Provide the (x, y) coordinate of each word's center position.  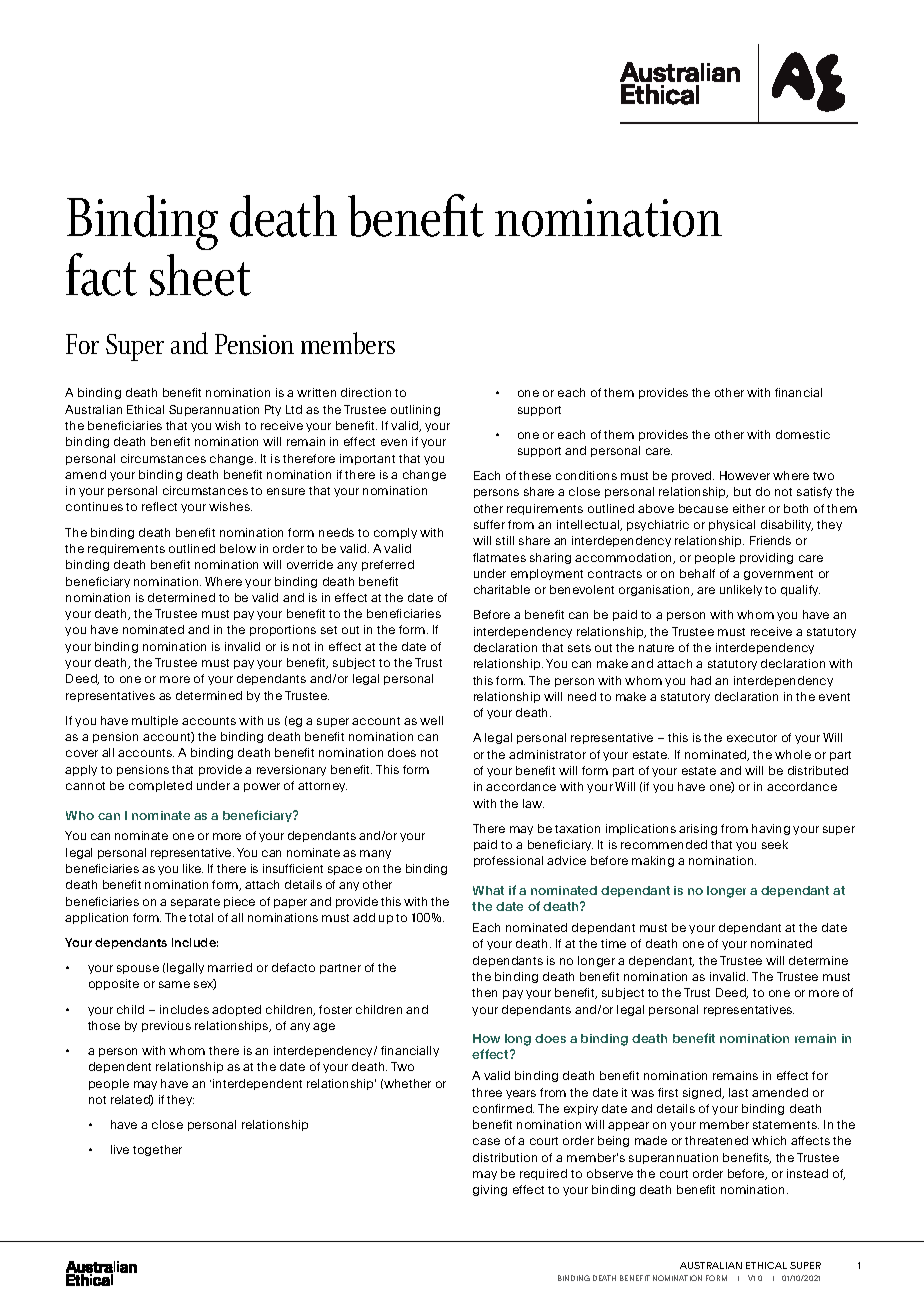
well (431, 720)
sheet (200, 275)
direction (366, 392)
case (486, 1141)
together (157, 1150)
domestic (803, 434)
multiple (155, 721)
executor (752, 738)
